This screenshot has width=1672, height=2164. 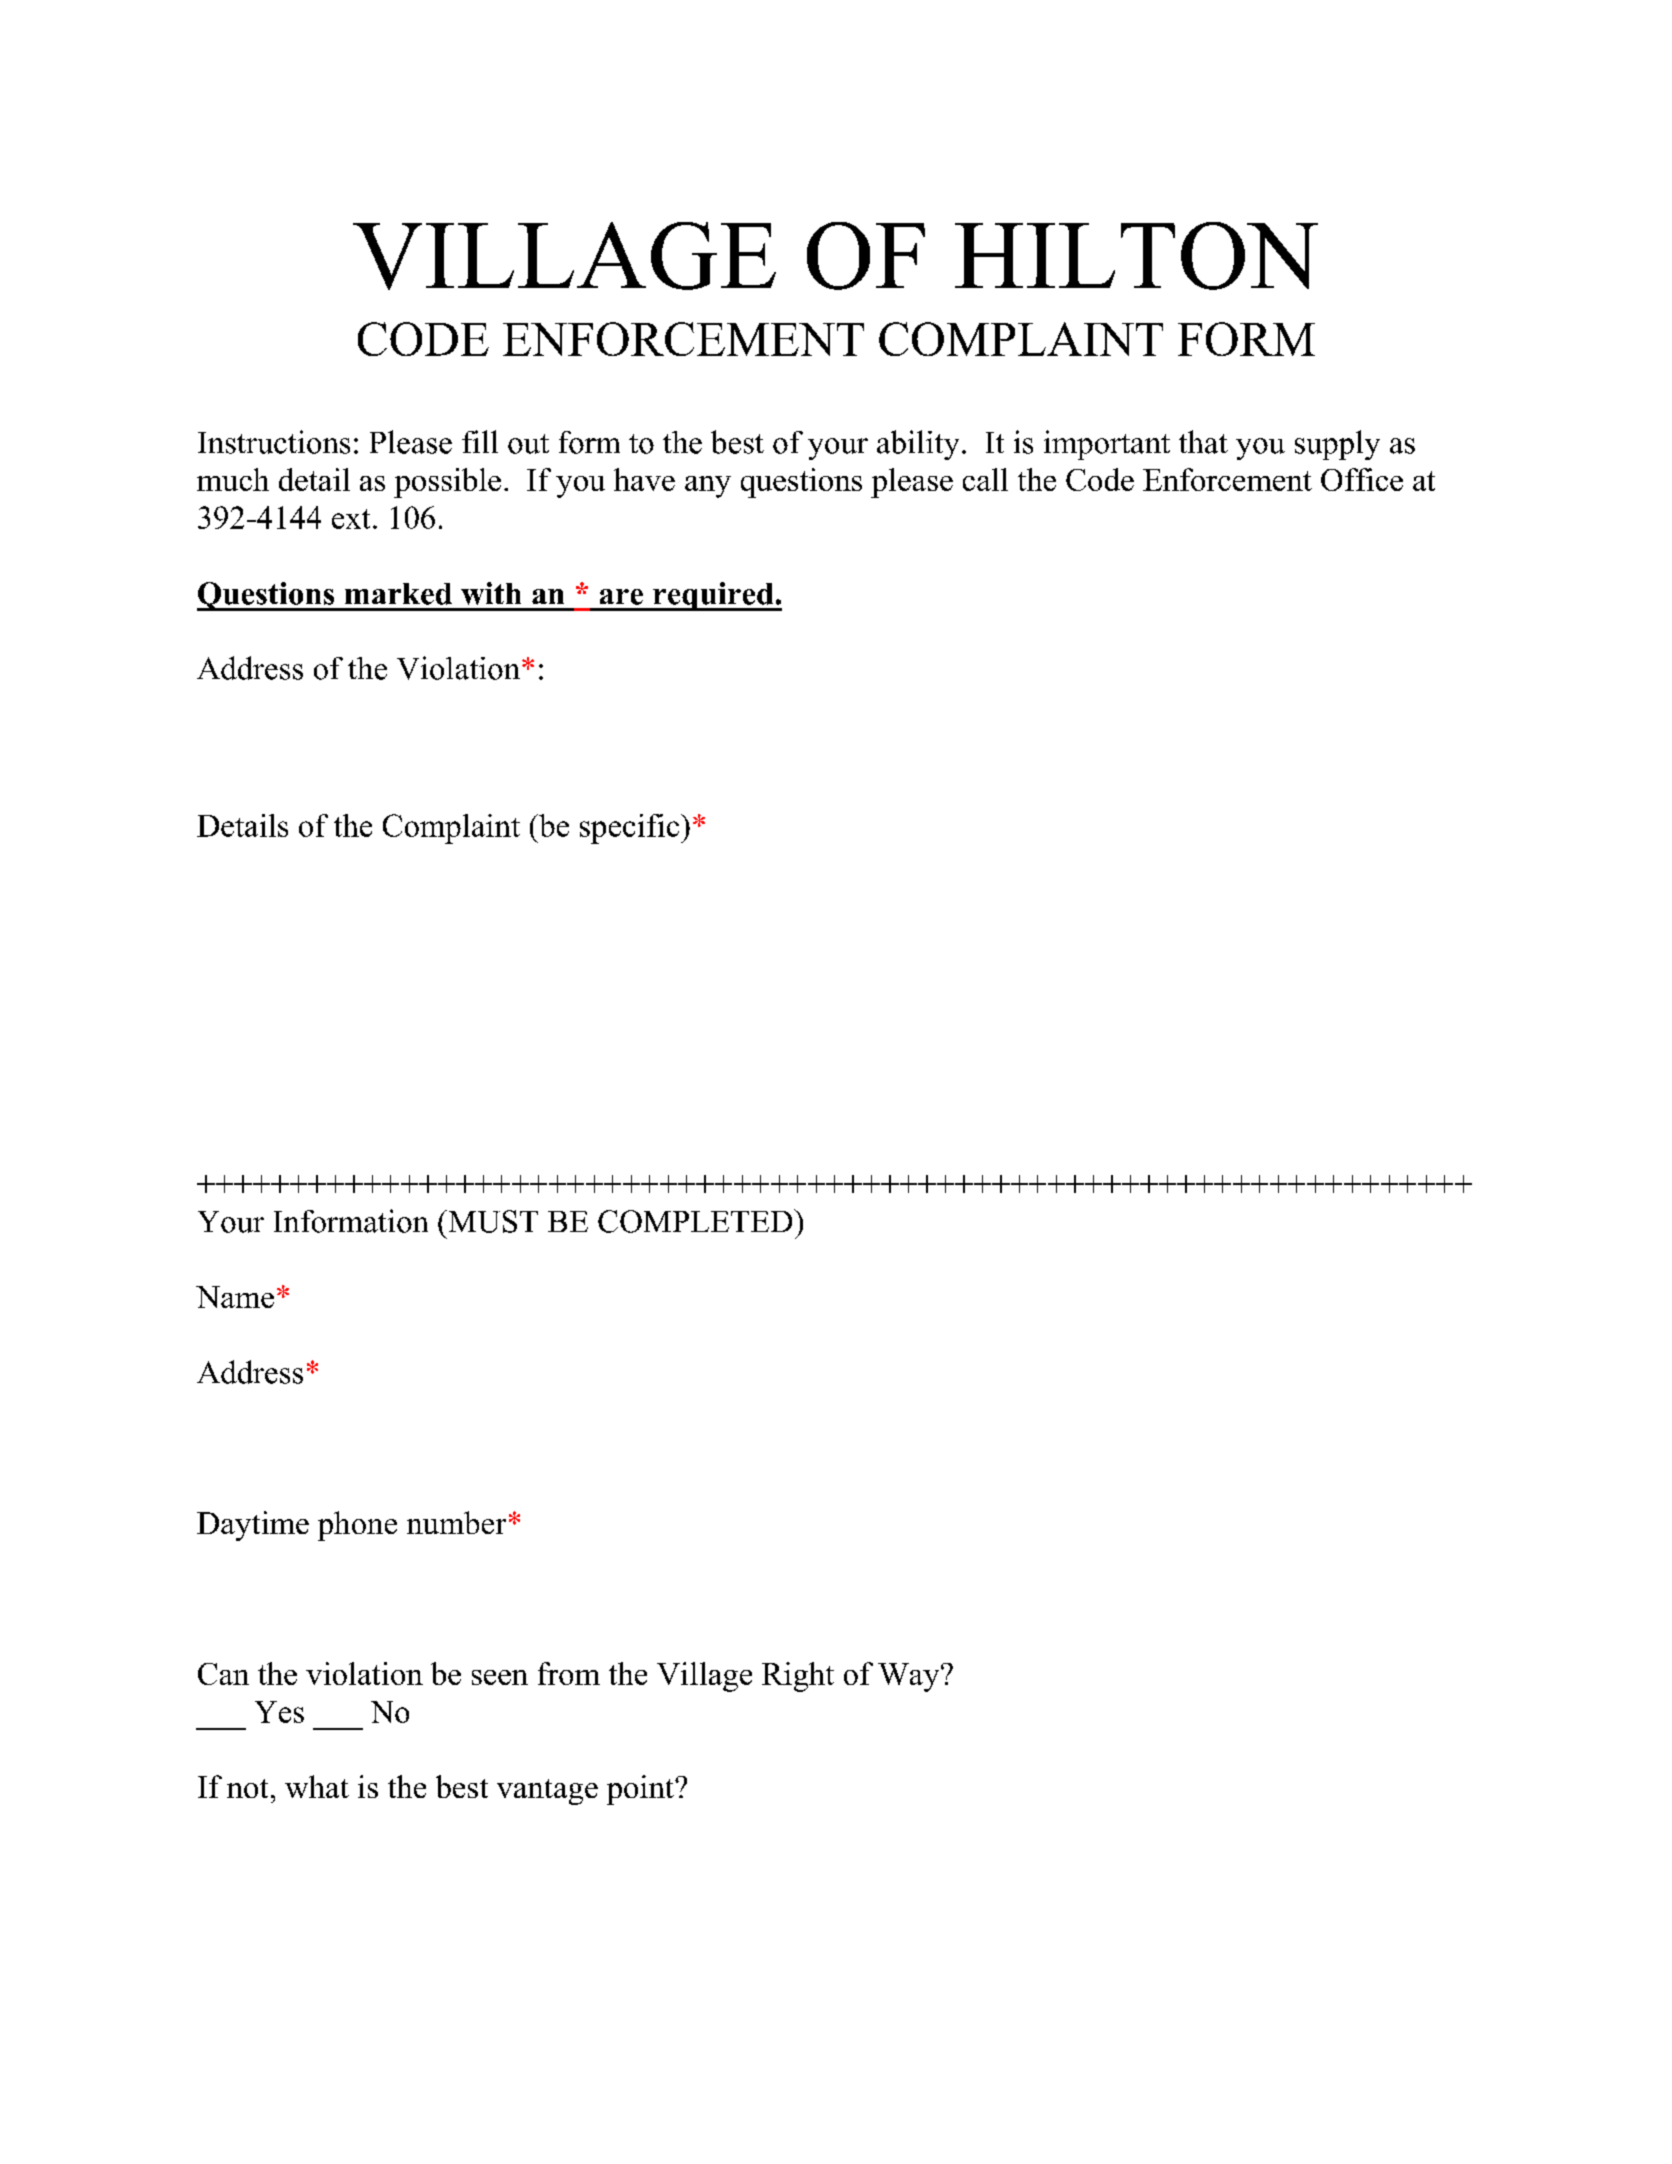 I want to click on HILTON, so click(x=1136, y=256).
